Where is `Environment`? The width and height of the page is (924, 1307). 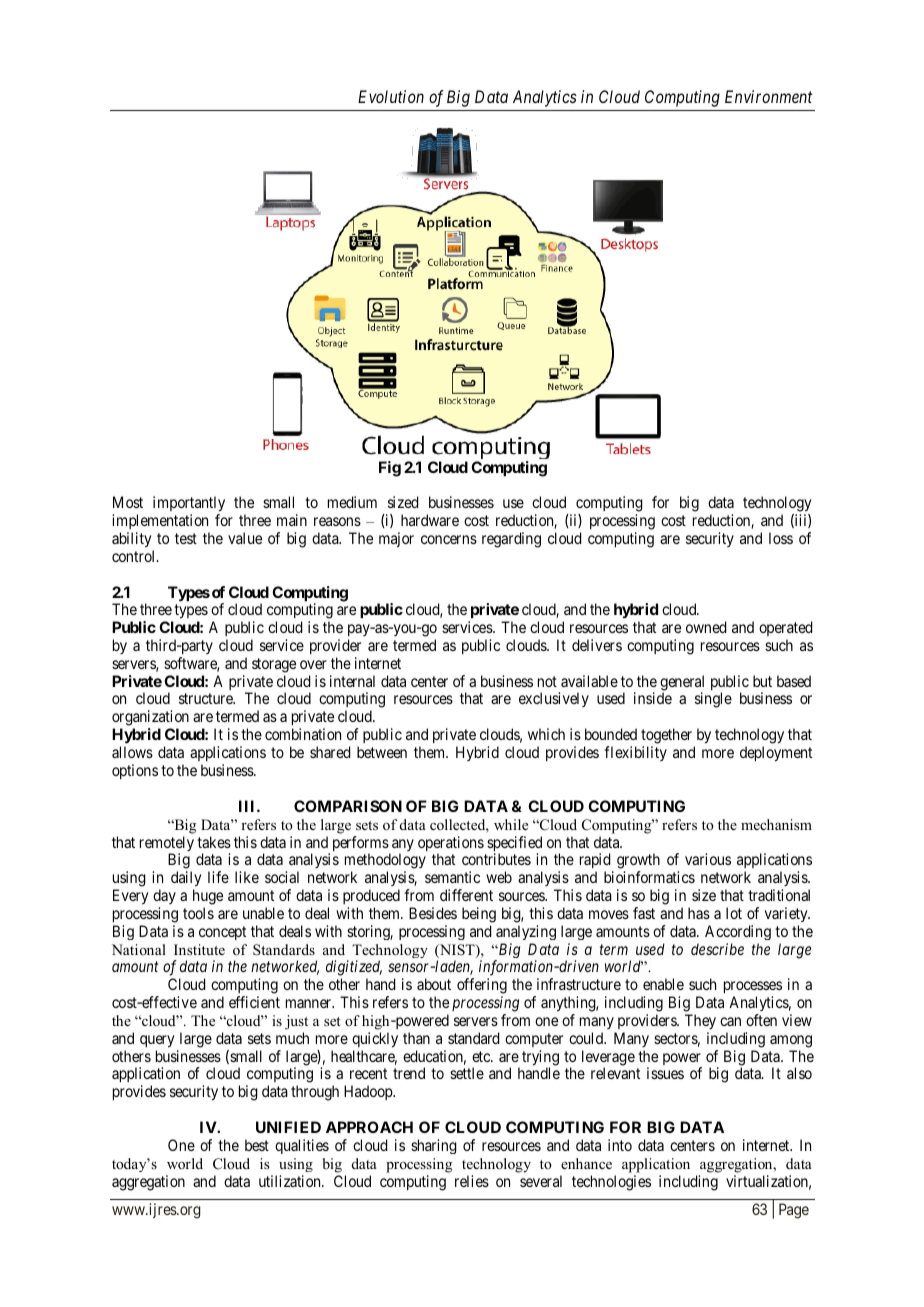 Environment is located at coordinates (768, 96).
